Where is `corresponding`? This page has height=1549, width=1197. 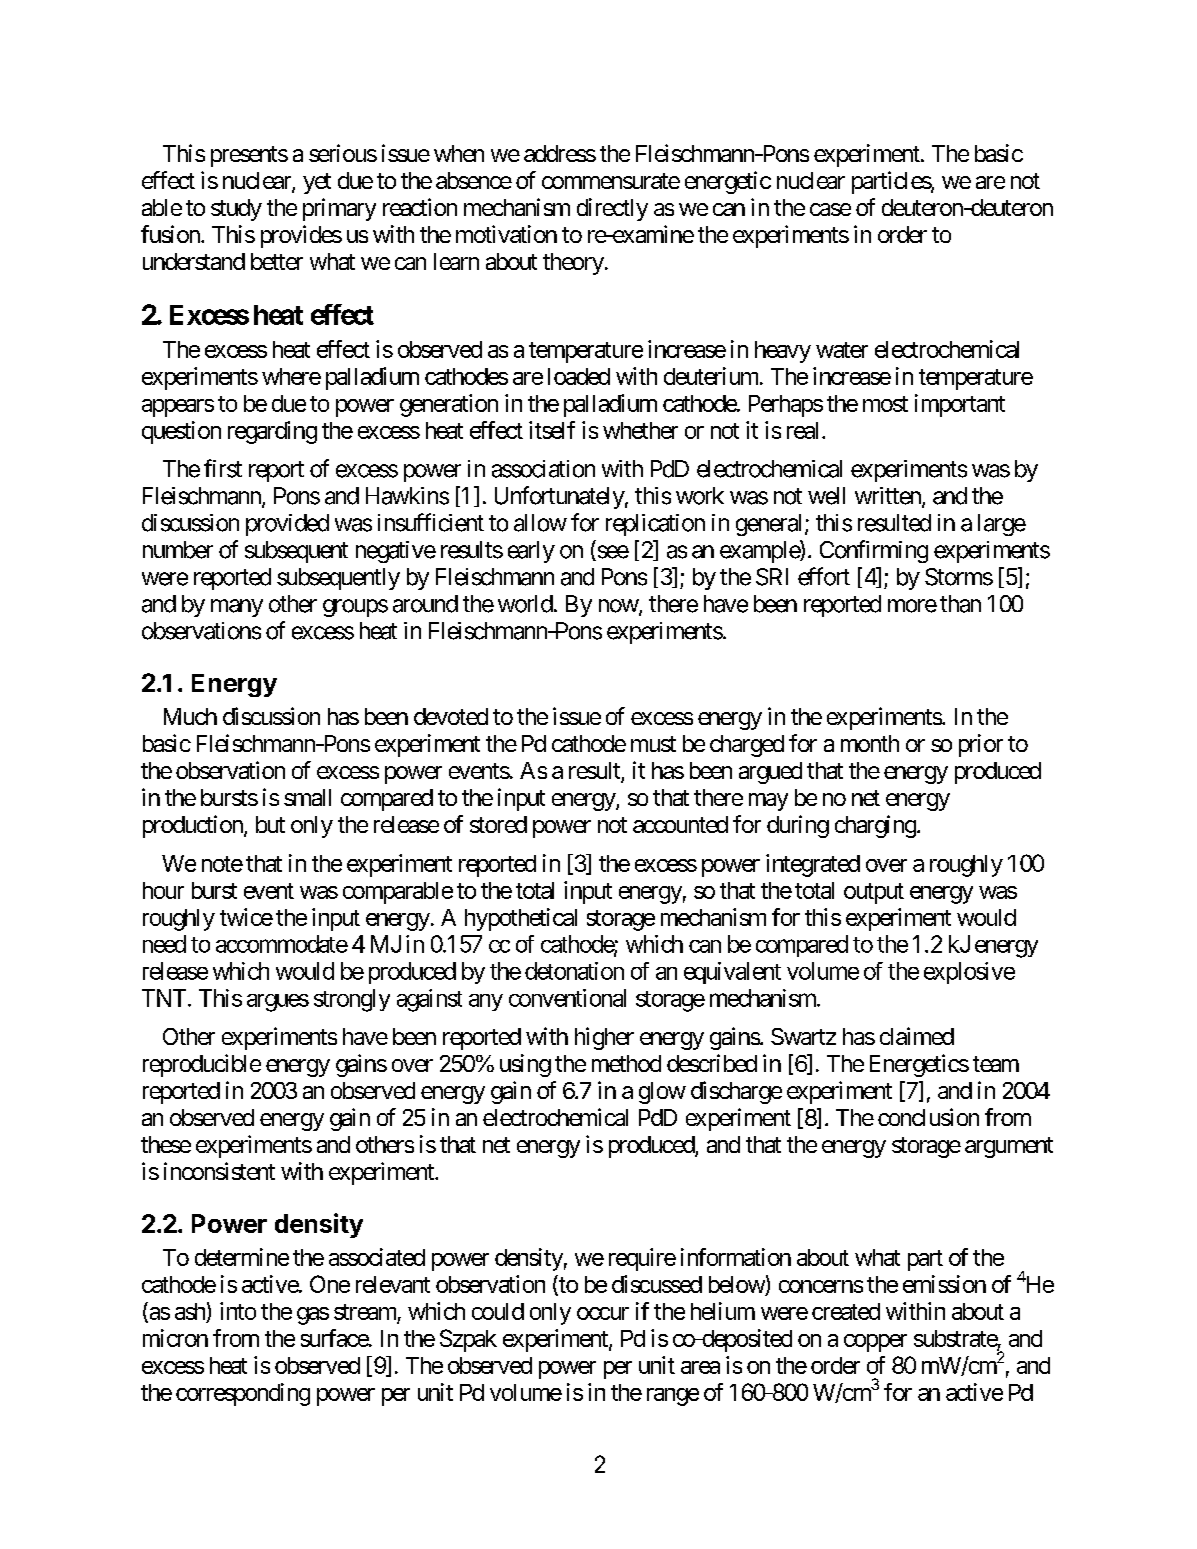 corresponding is located at coordinates (243, 1394).
